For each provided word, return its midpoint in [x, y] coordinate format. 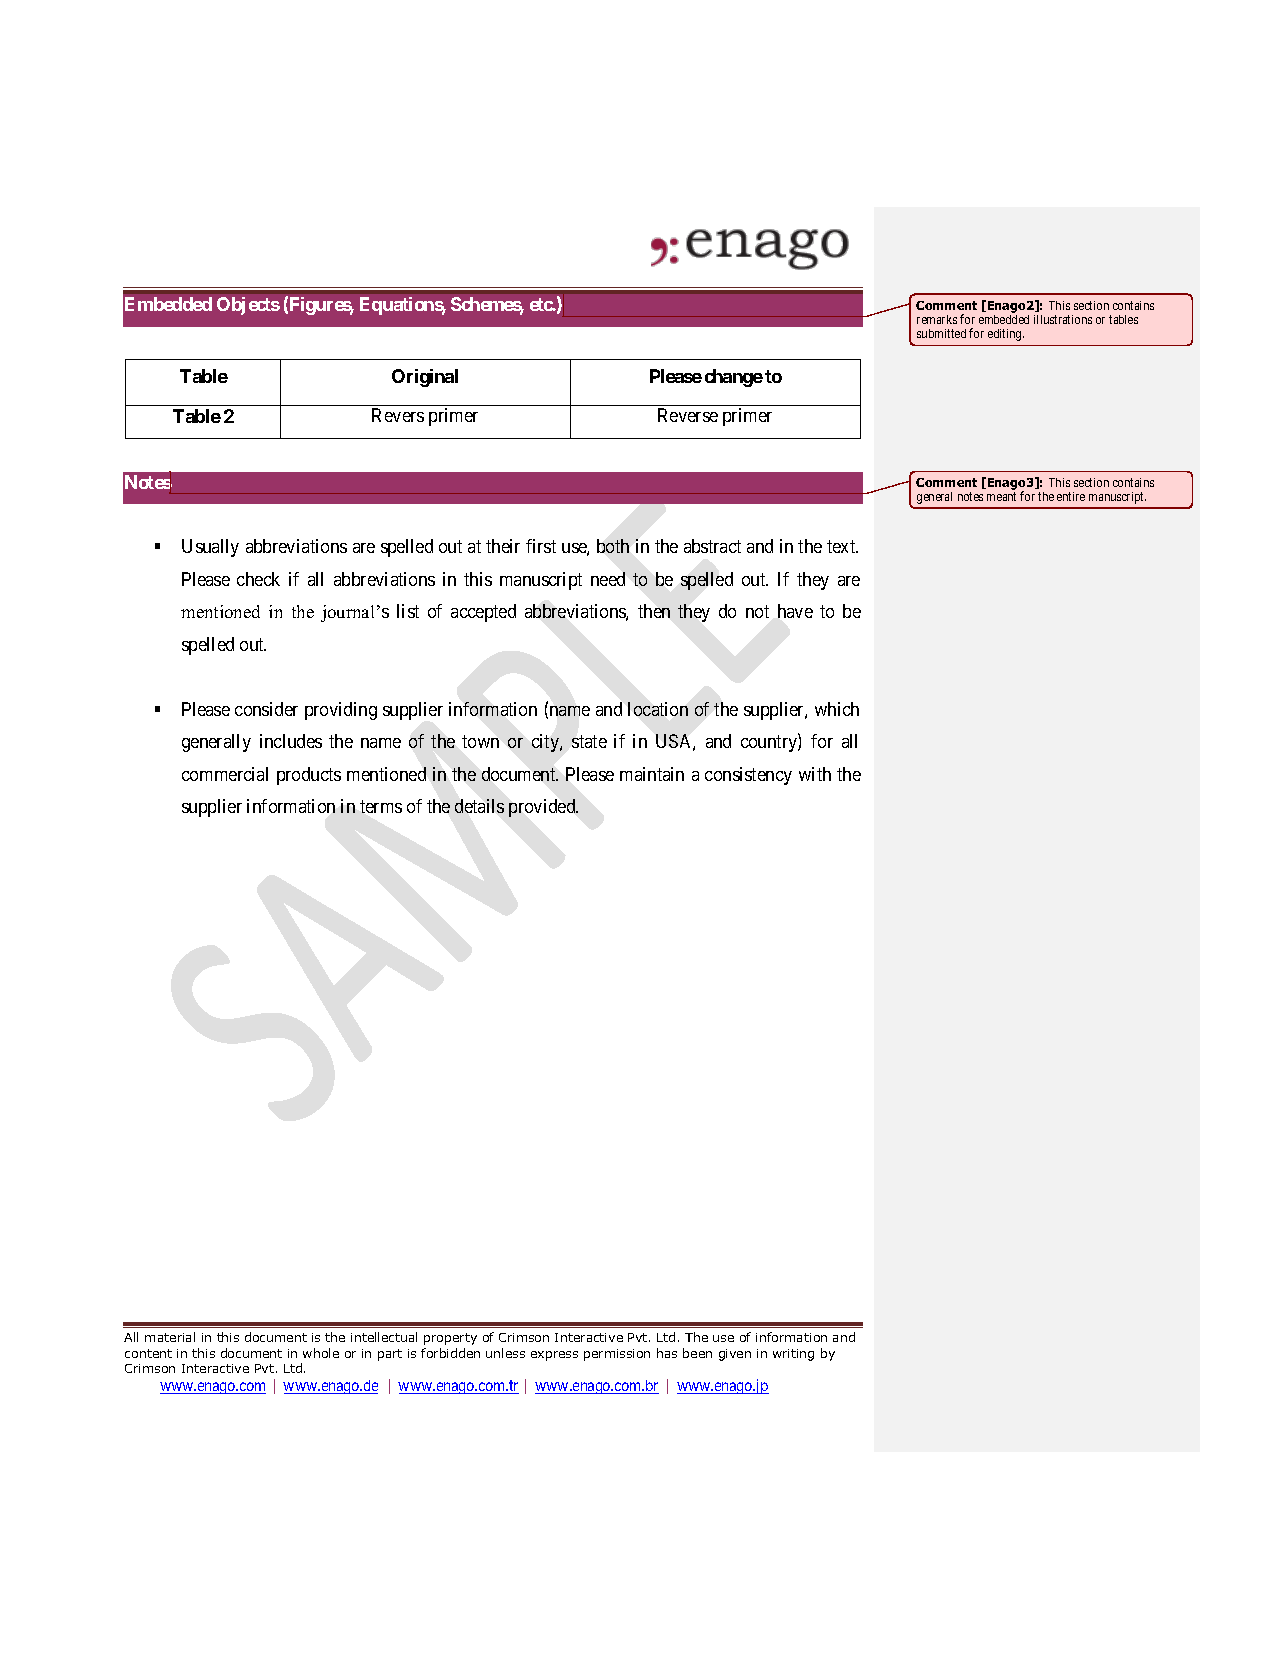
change [734, 378]
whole [321, 1353]
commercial [225, 774]
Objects [248, 306]
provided [543, 808]
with [815, 774]
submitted [941, 333]
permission [617, 1355]
